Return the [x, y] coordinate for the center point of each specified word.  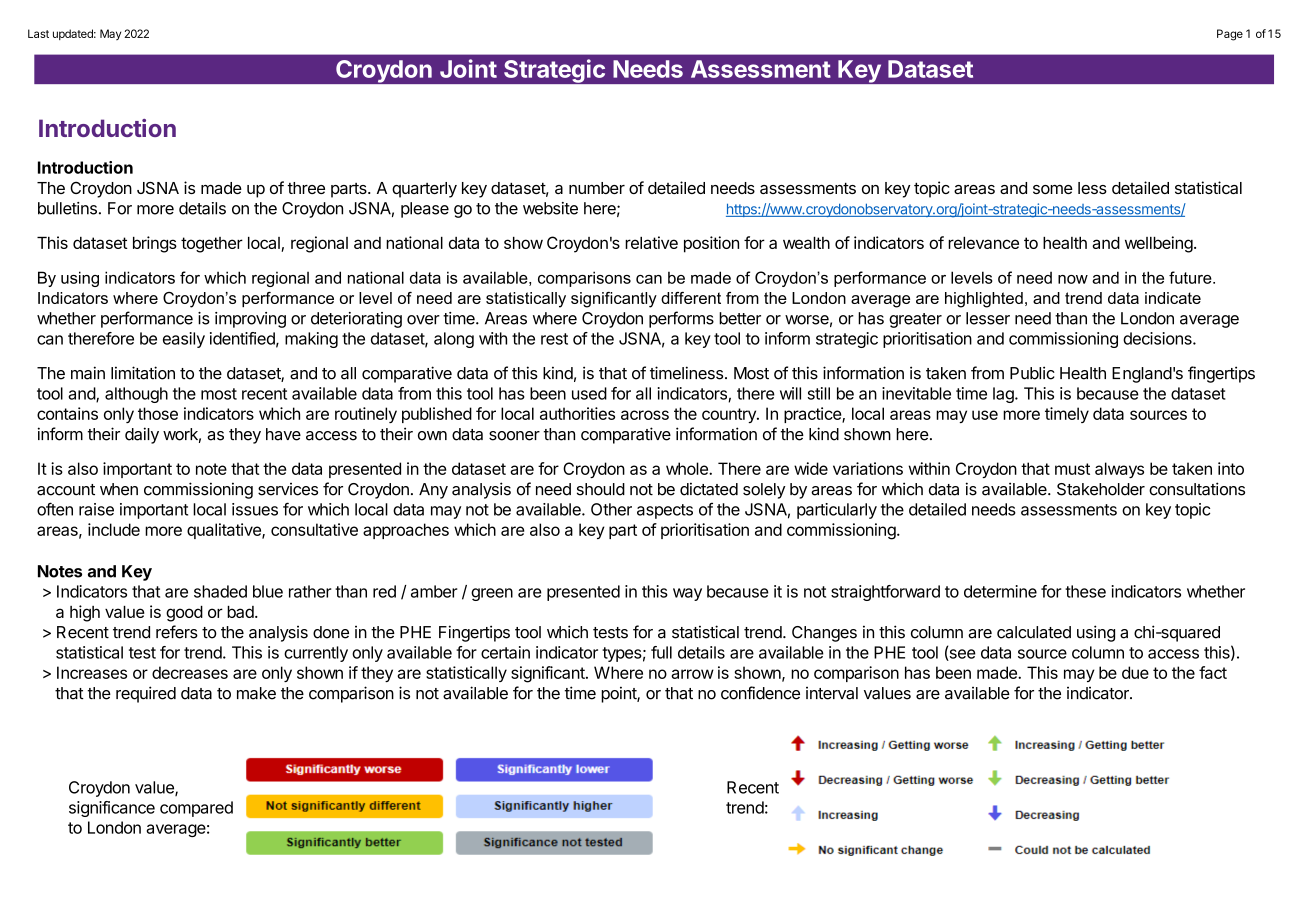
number [597, 188]
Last [38, 33]
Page [1230, 35]
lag [1004, 395]
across [645, 415]
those [158, 413]
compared [196, 809]
